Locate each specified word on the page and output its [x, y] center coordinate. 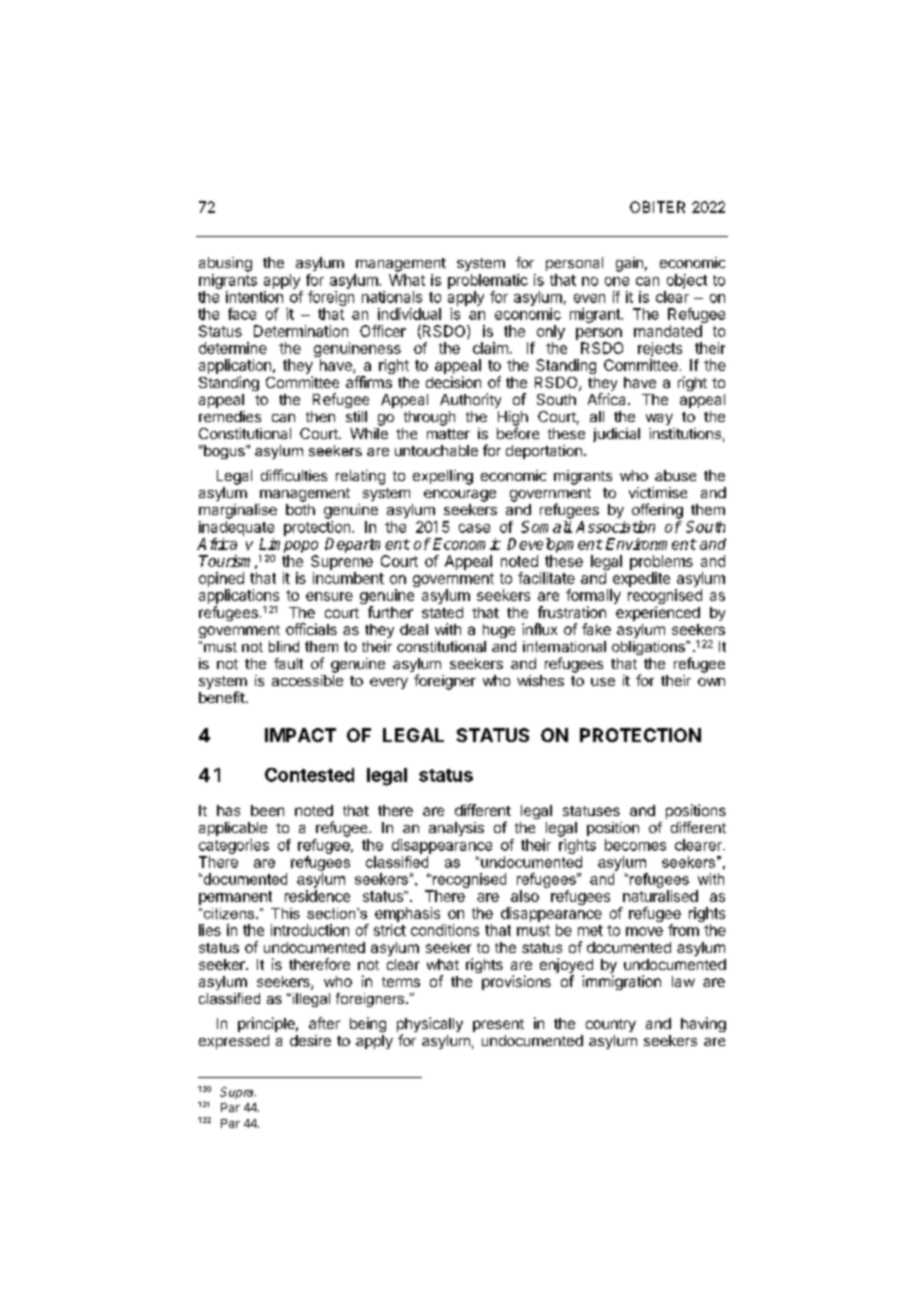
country [611, 1025]
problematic [488, 281]
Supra [238, 1093]
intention [254, 297]
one [617, 281]
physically [430, 1026]
